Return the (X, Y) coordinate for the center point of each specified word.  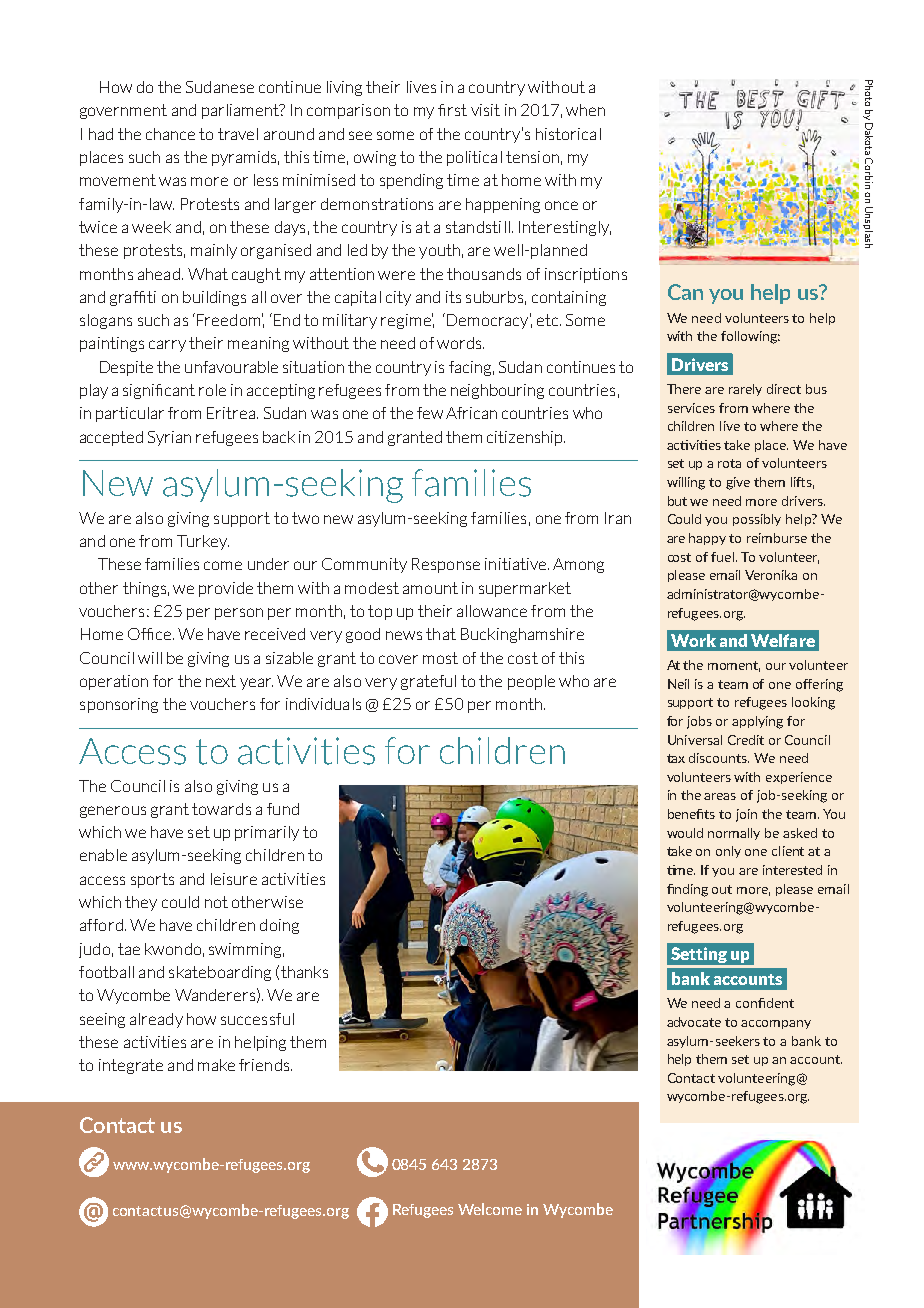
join (746, 815)
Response (446, 565)
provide (226, 589)
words (460, 343)
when (585, 110)
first (452, 110)
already (156, 1020)
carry (167, 346)
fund (283, 809)
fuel (724, 557)
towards (221, 809)
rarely (745, 390)
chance (170, 134)
